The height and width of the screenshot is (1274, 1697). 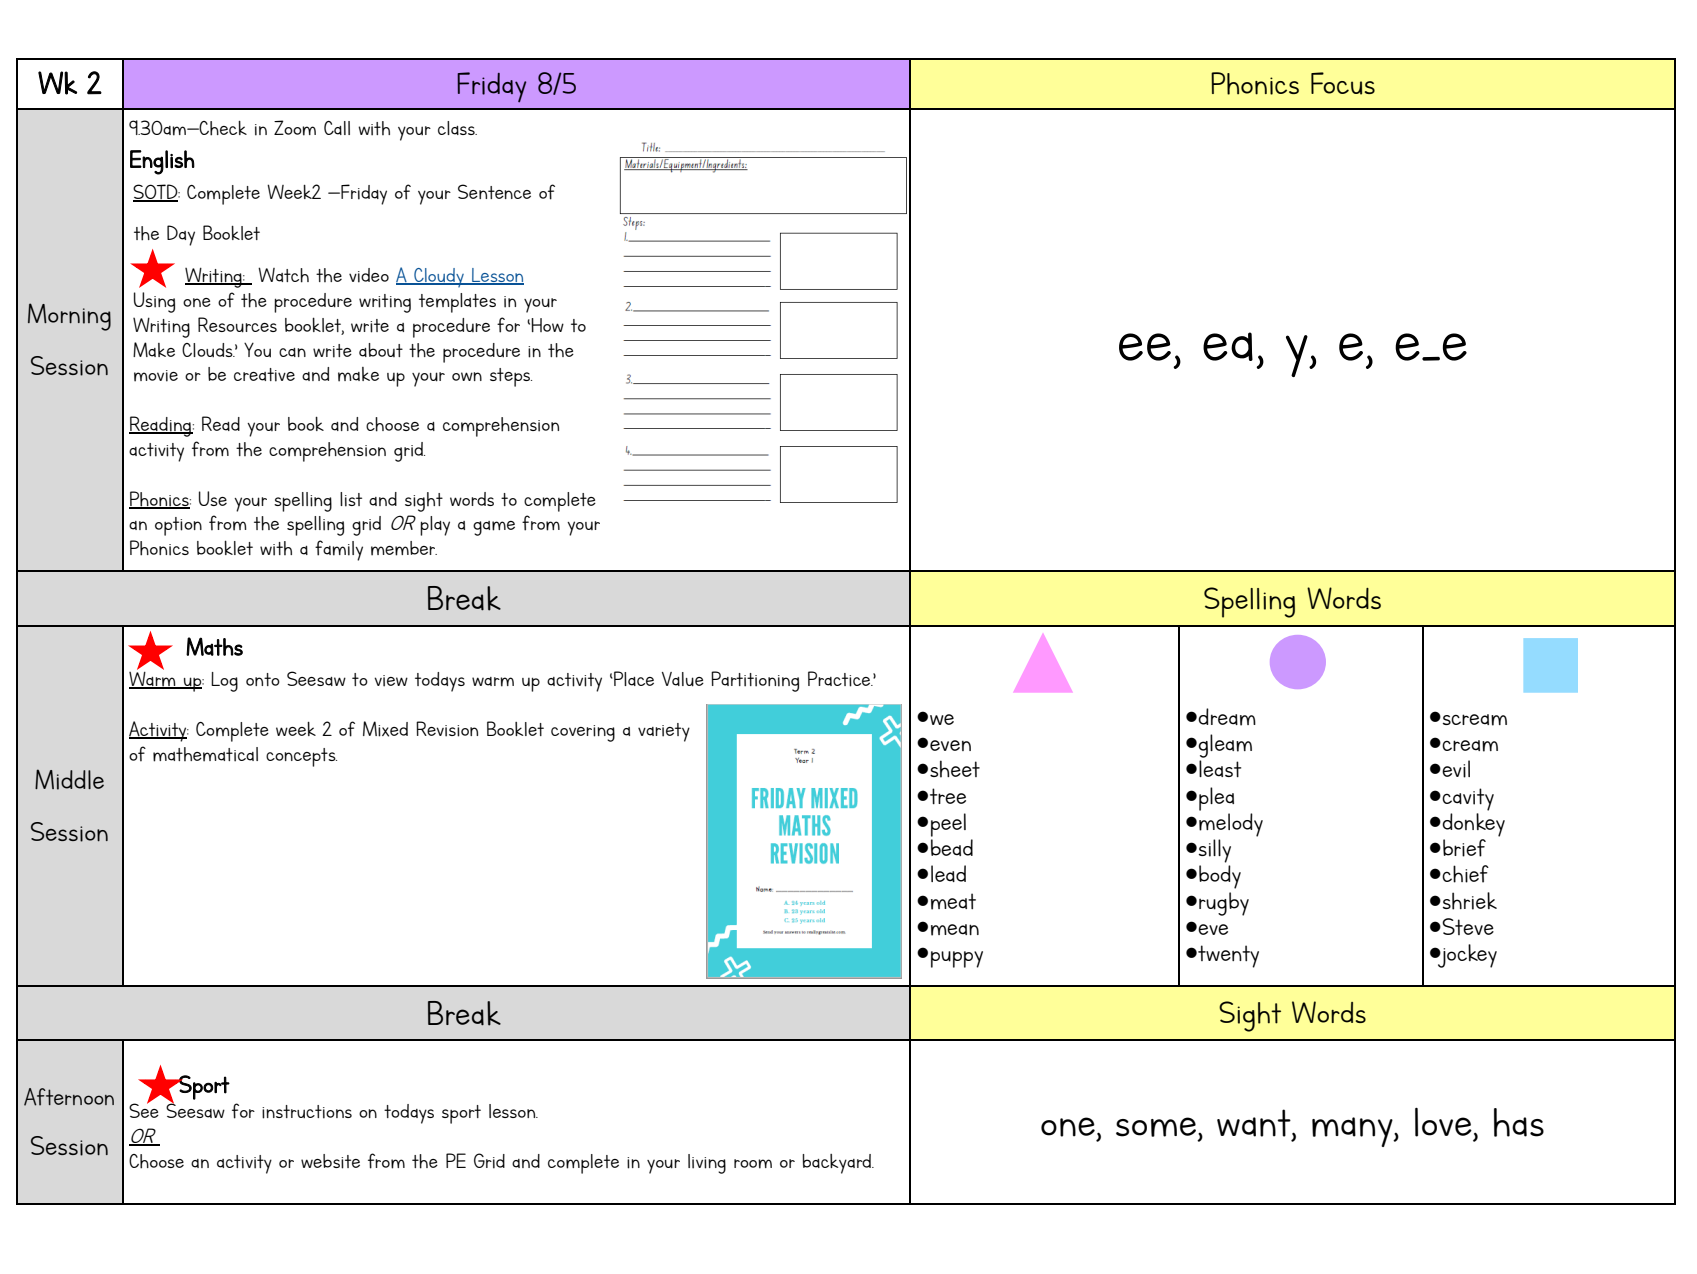 What do you see at coordinates (955, 769) in the screenshot?
I see `sheet` at bounding box center [955, 769].
